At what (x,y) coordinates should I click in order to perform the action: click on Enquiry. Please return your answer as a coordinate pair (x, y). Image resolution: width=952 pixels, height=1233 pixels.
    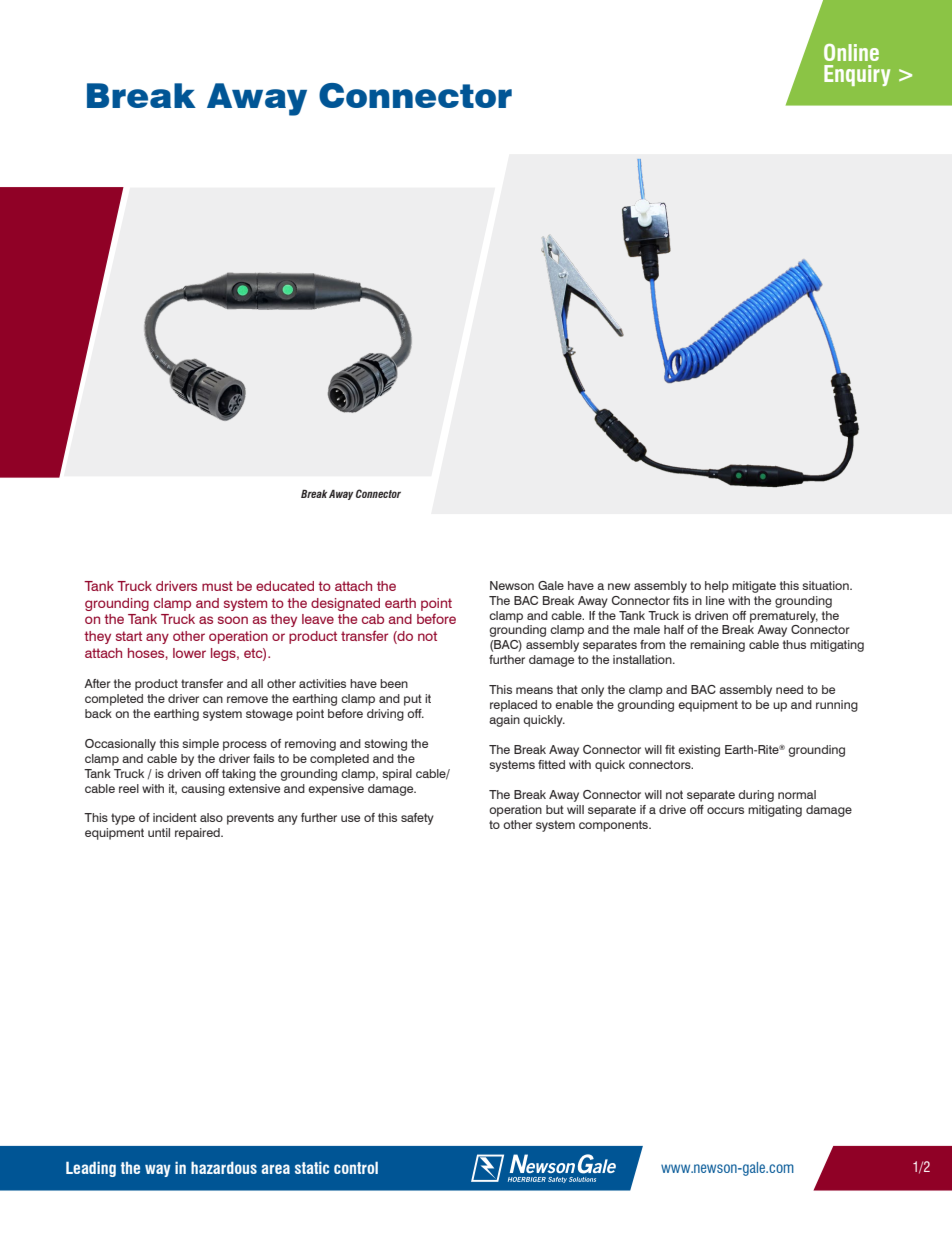
    Looking at the image, I should click on (857, 75).
